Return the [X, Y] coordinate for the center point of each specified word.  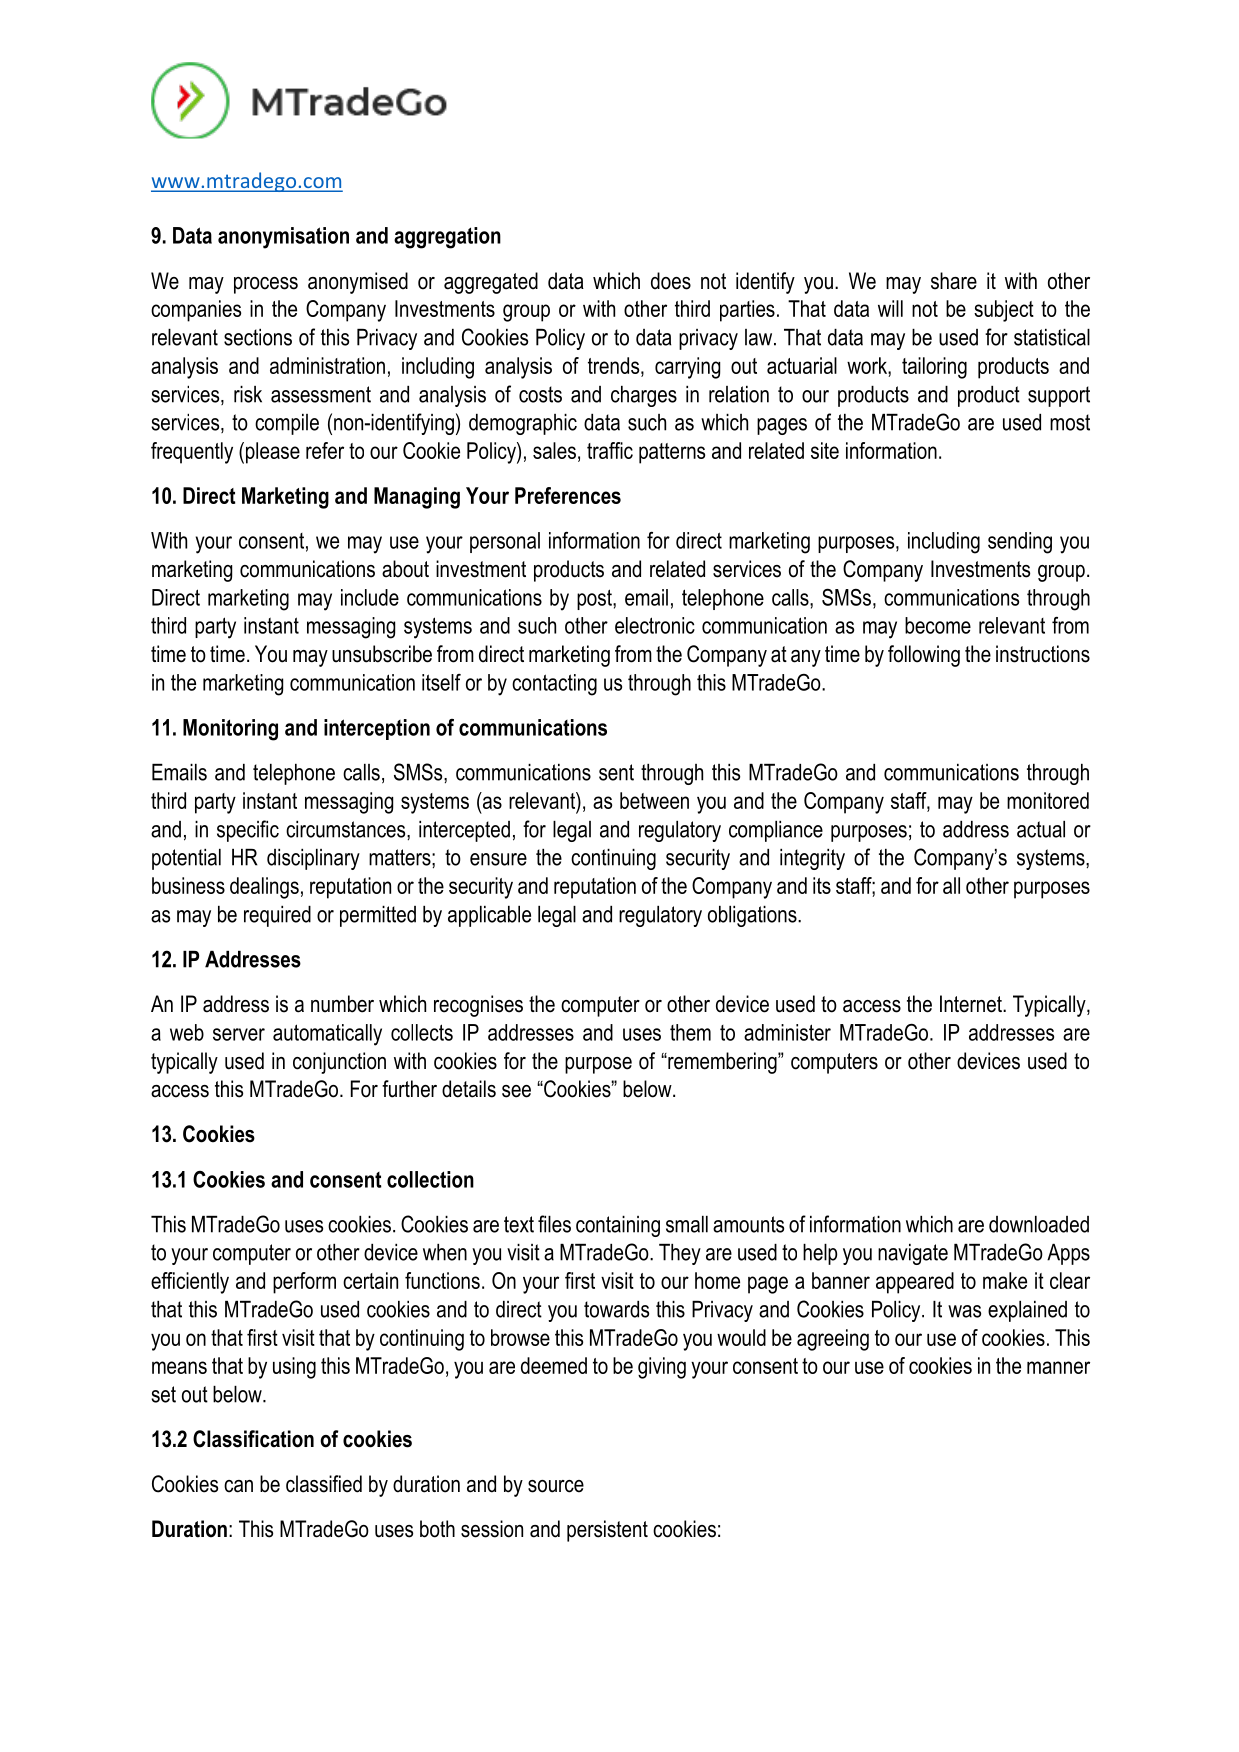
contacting [554, 685]
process [266, 285]
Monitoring [230, 730]
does [671, 281]
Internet [972, 1004]
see [516, 1091]
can [238, 1486]
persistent [607, 1531]
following [924, 656]
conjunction [339, 1063]
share [954, 281]
